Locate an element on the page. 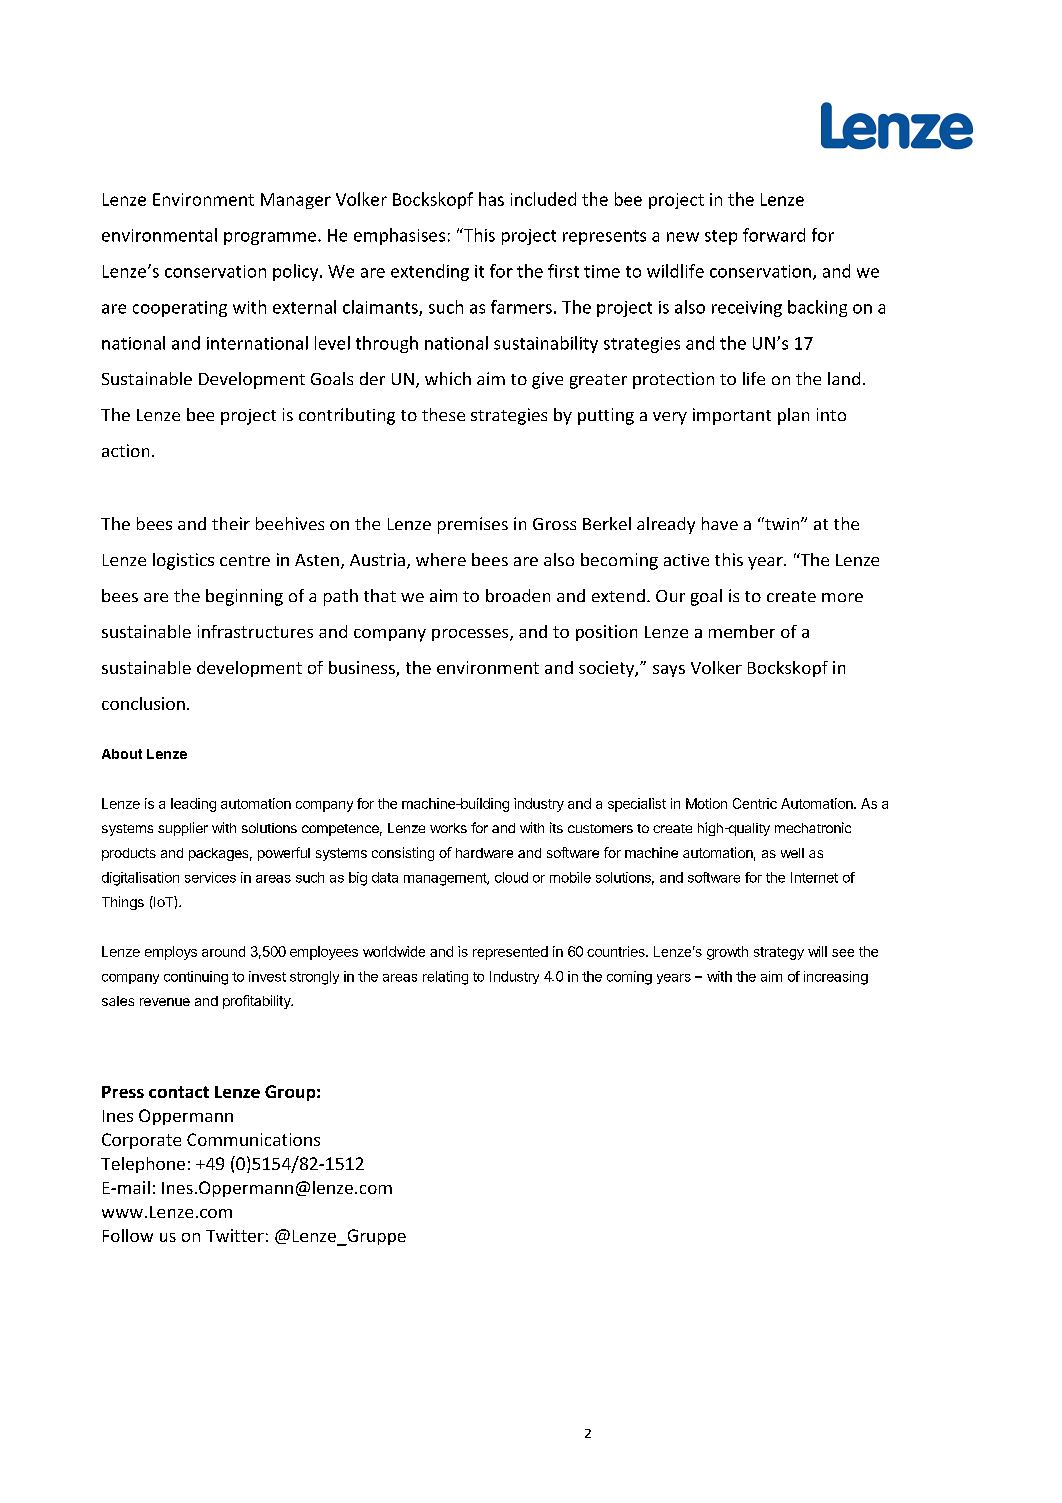  services is located at coordinates (210, 877).
